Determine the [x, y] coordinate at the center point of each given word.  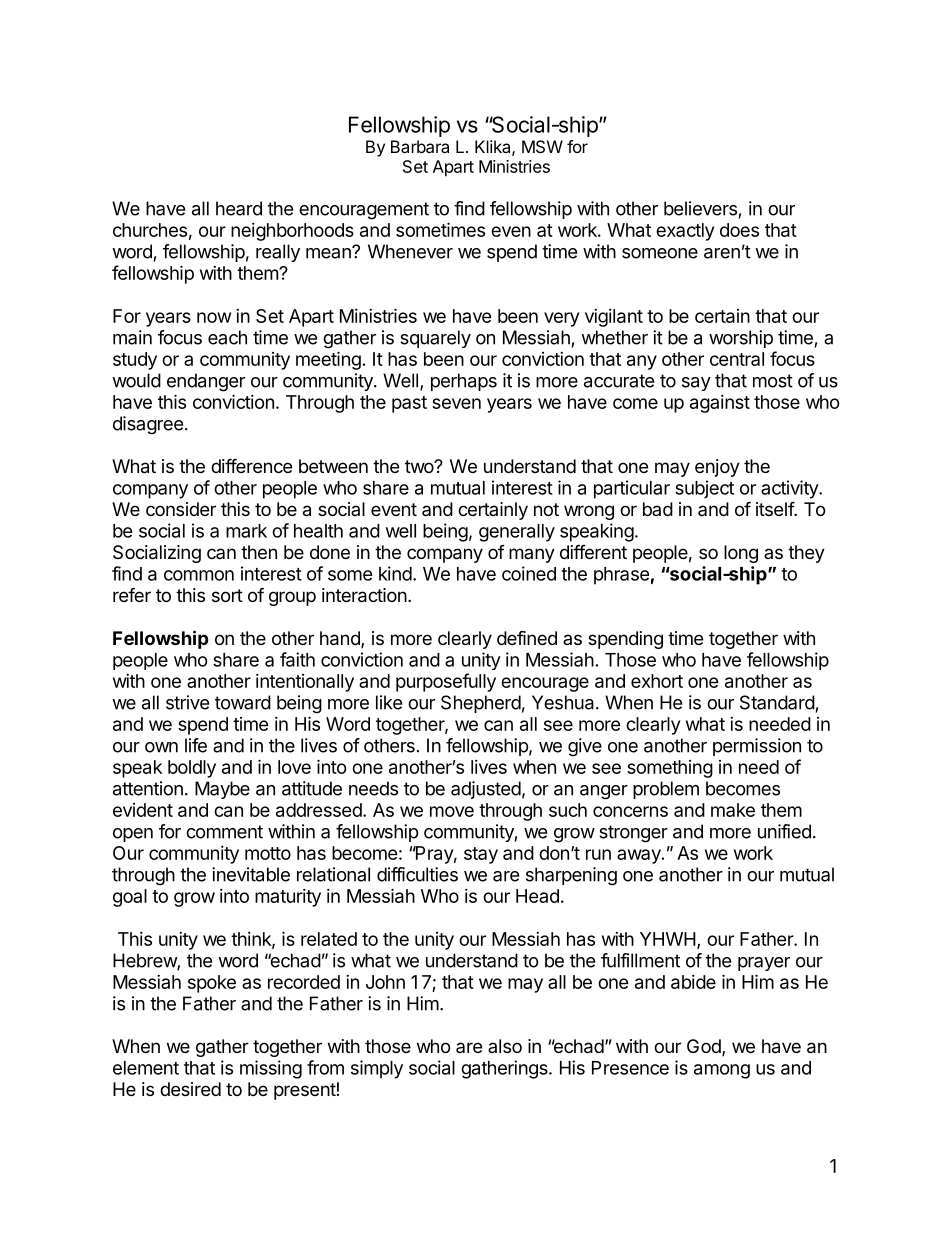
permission [757, 747]
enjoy [717, 468]
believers [700, 208]
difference [251, 465]
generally [517, 533]
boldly [192, 769]
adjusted [486, 790]
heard [239, 208]
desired [190, 1089]
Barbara [420, 146]
